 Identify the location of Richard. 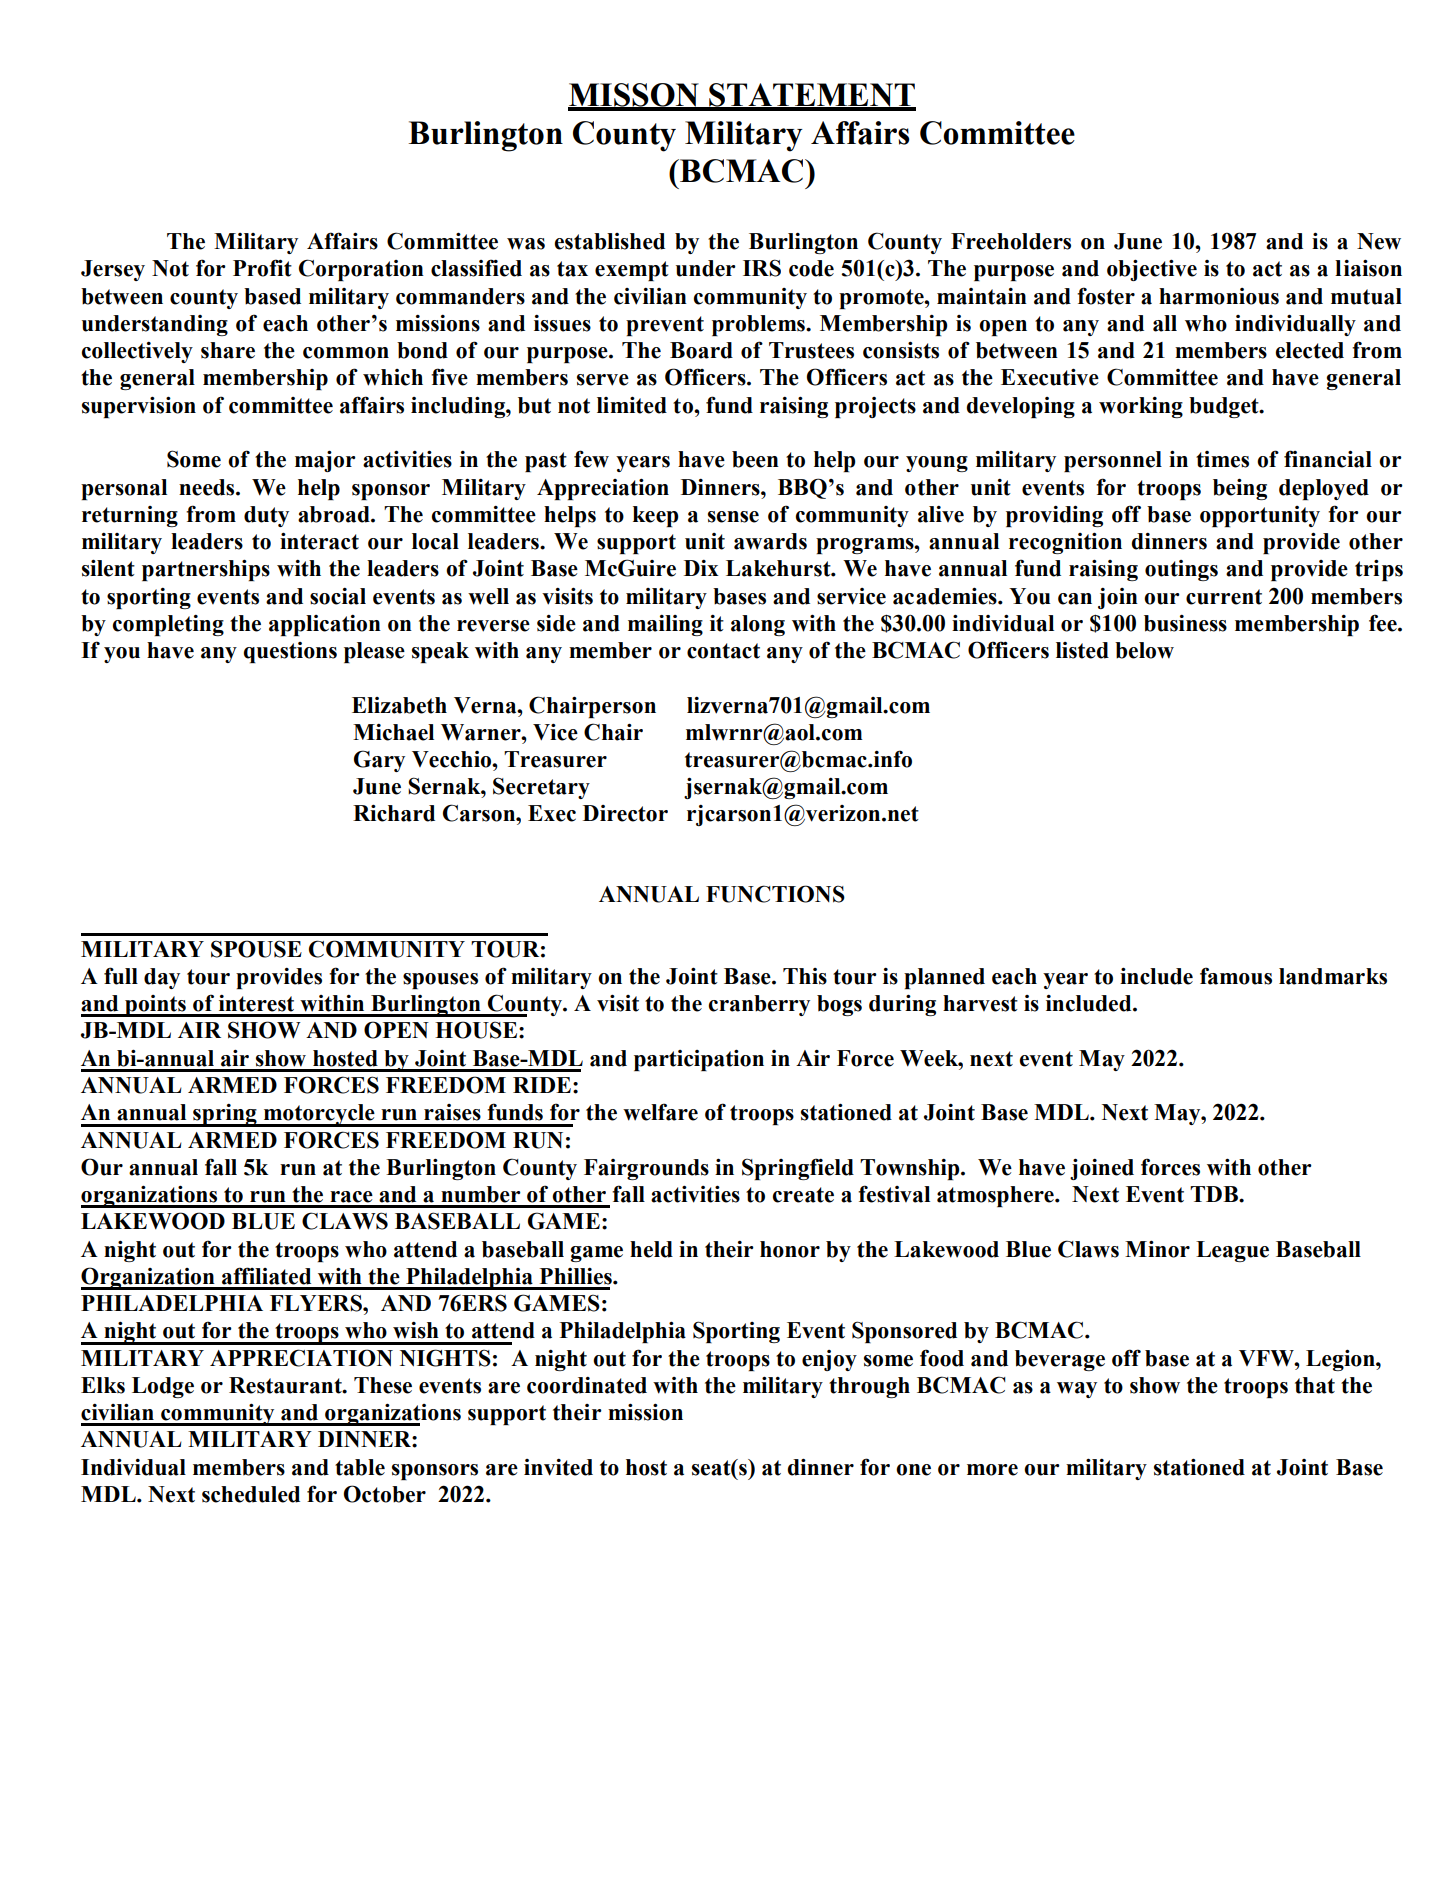
(394, 813).
